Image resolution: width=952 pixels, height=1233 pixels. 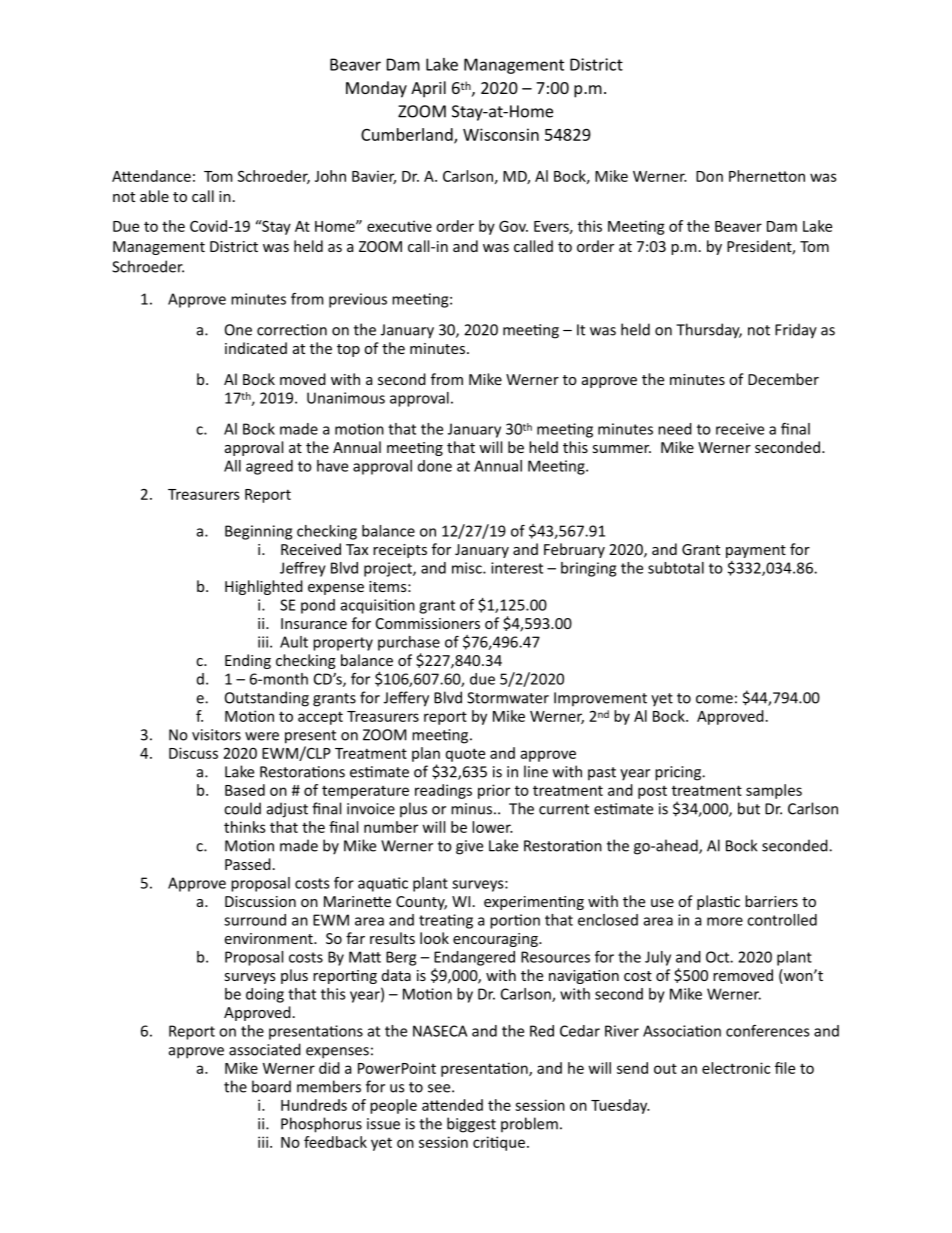 What do you see at coordinates (771, 901) in the image?
I see `barriers` at bounding box center [771, 901].
